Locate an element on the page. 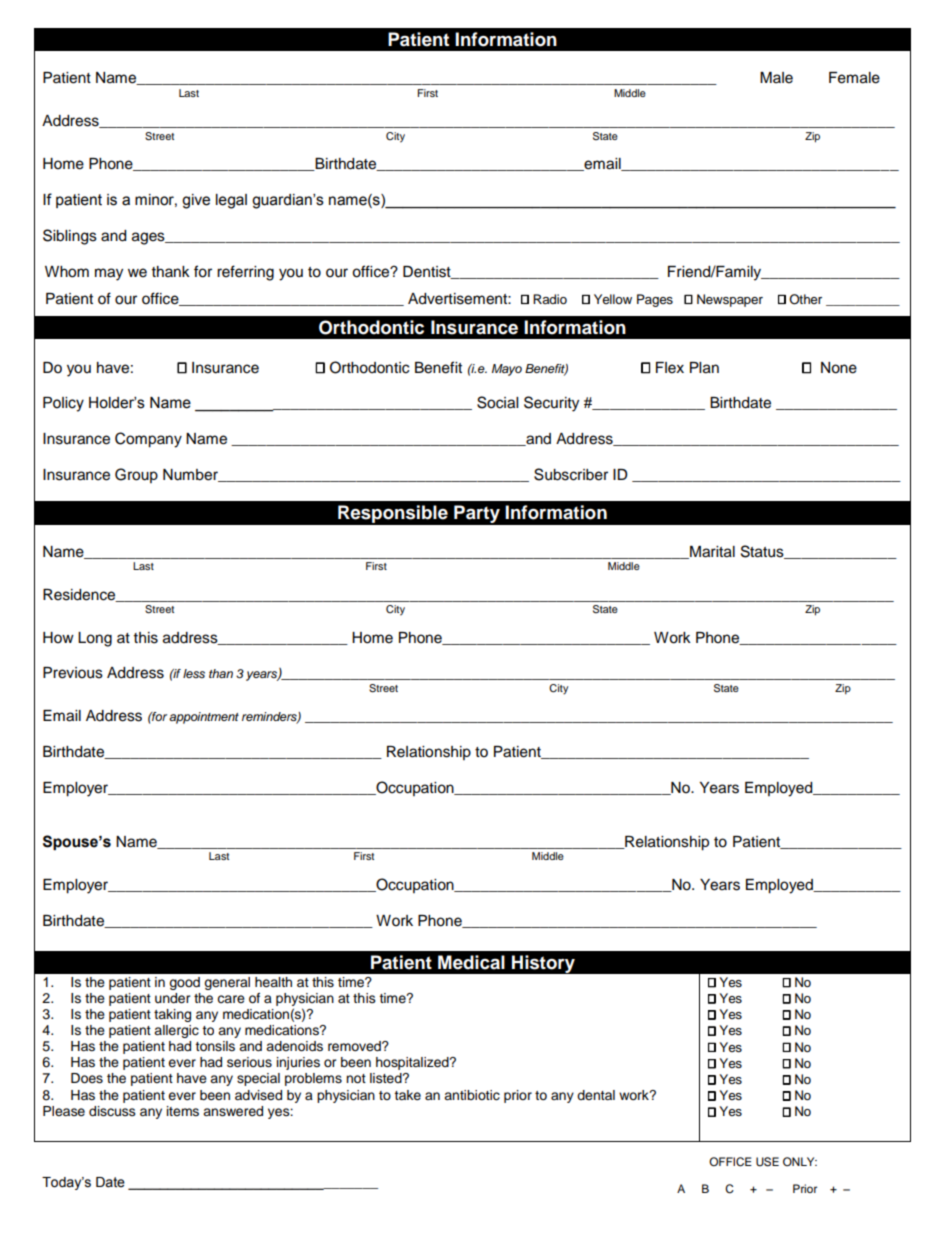 The width and height of the image is (952, 1233). dental is located at coordinates (596, 1095).
